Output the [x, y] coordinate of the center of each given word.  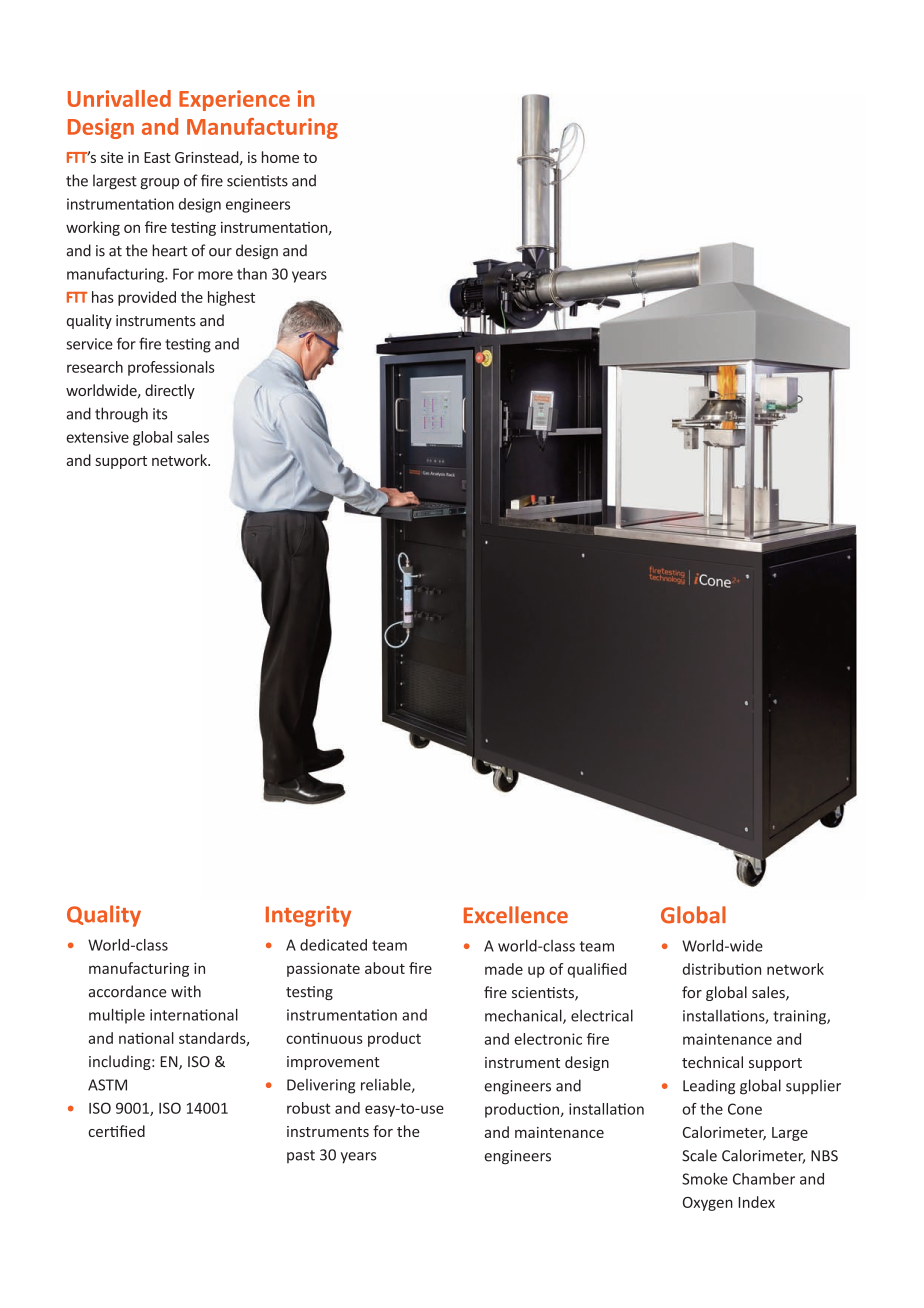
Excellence [516, 915]
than [252, 274]
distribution [722, 969]
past [301, 1156]
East [157, 157]
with [186, 991]
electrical [602, 1015]
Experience [234, 100]
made [504, 969]
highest [231, 298]
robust [308, 1108]
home [280, 157]
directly [170, 391]
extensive [97, 437]
